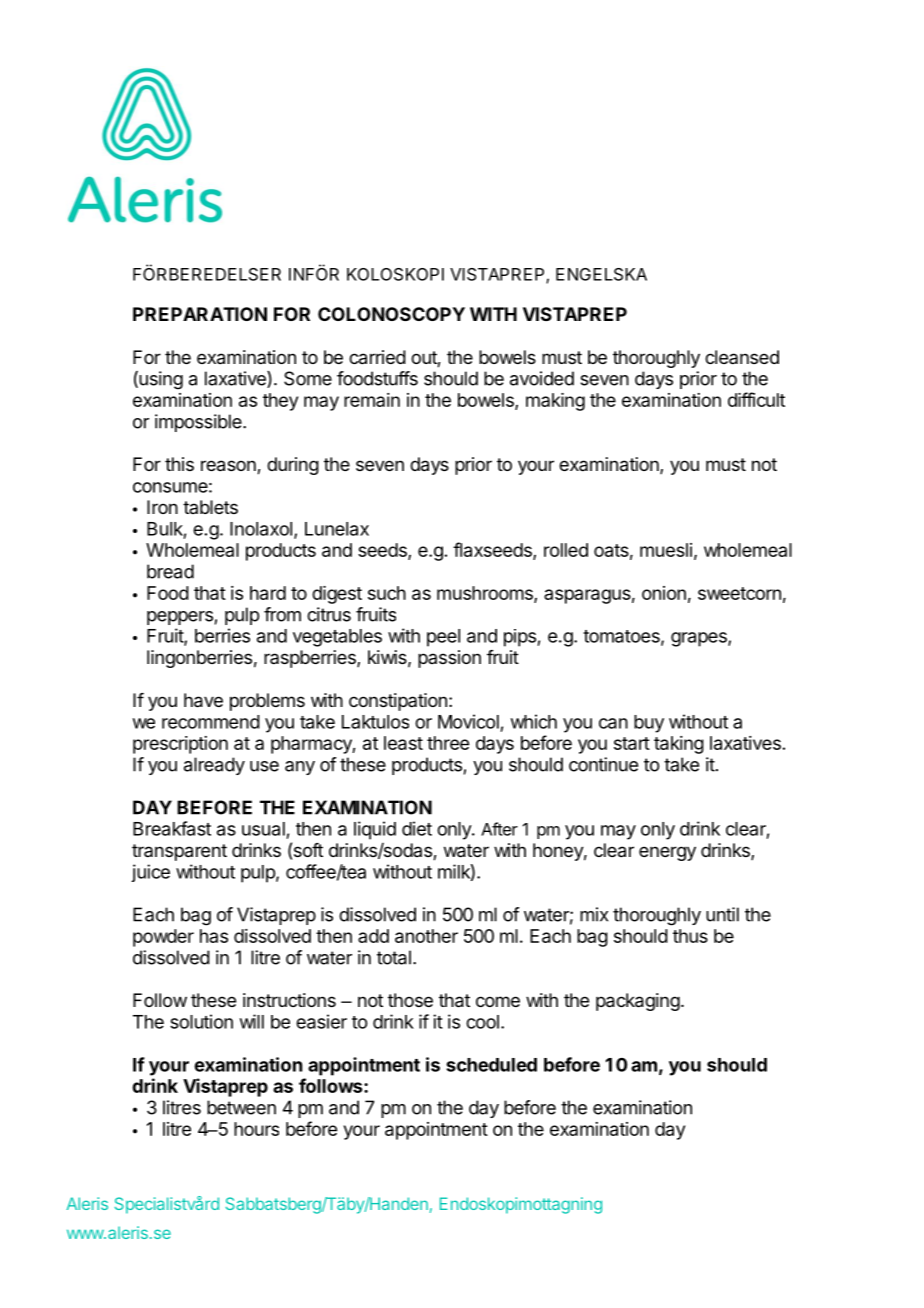 The image size is (924, 1308). Describe the element at coordinates (739, 593) in the page. I see `sweetcorn` at that location.
